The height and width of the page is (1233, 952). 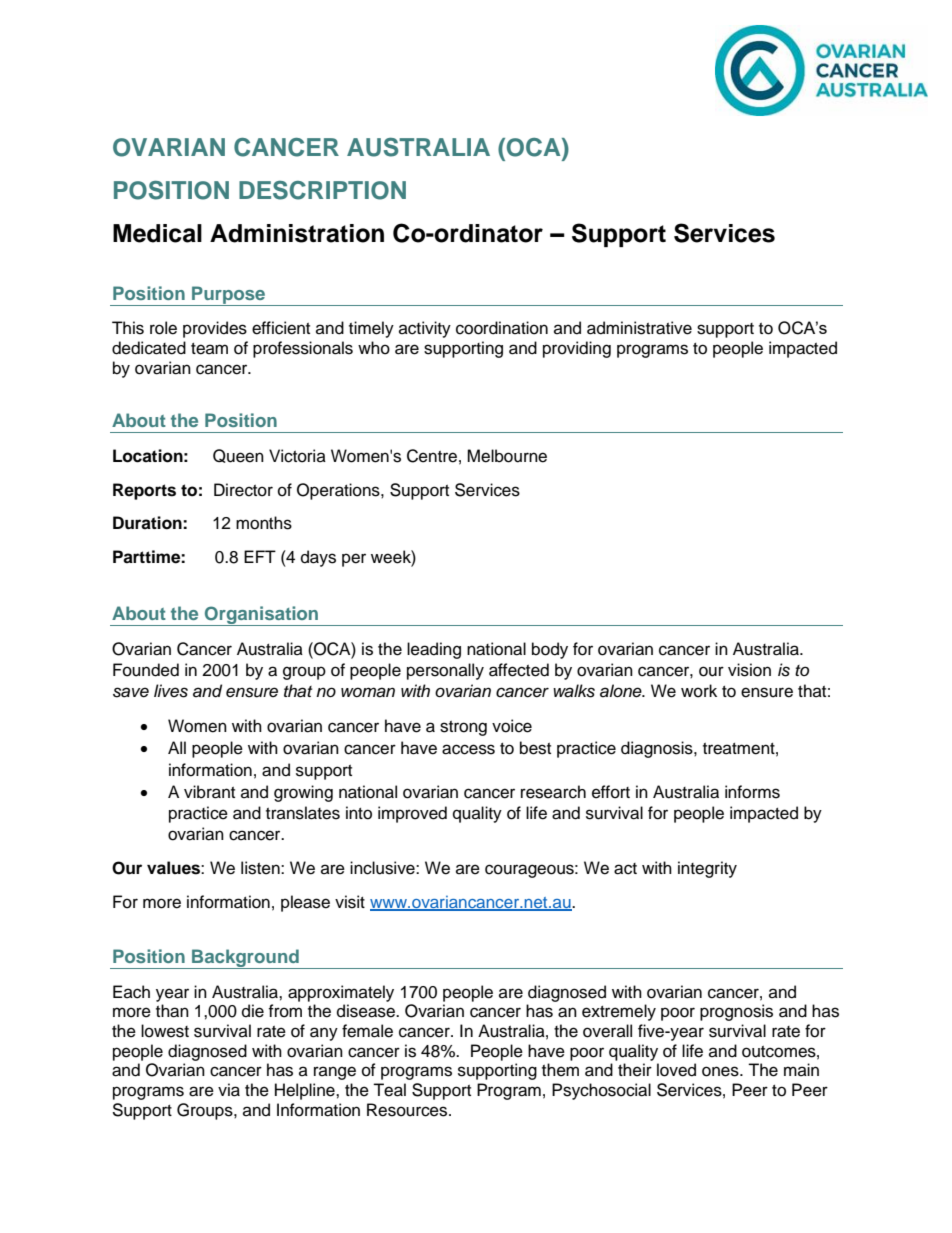 What do you see at coordinates (408, 1110) in the page?
I see `Resources` at bounding box center [408, 1110].
